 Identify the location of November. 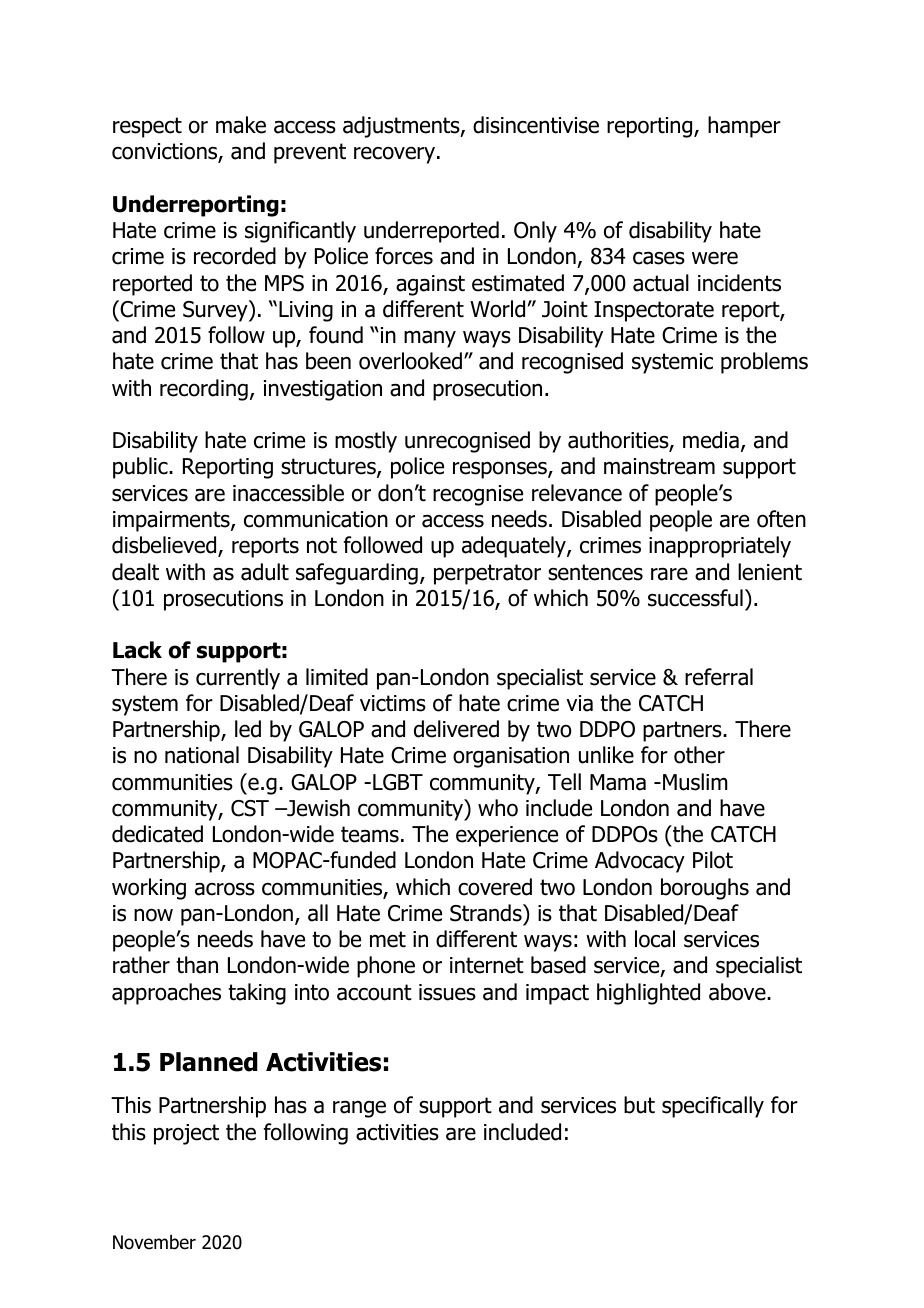
(154, 1242).
